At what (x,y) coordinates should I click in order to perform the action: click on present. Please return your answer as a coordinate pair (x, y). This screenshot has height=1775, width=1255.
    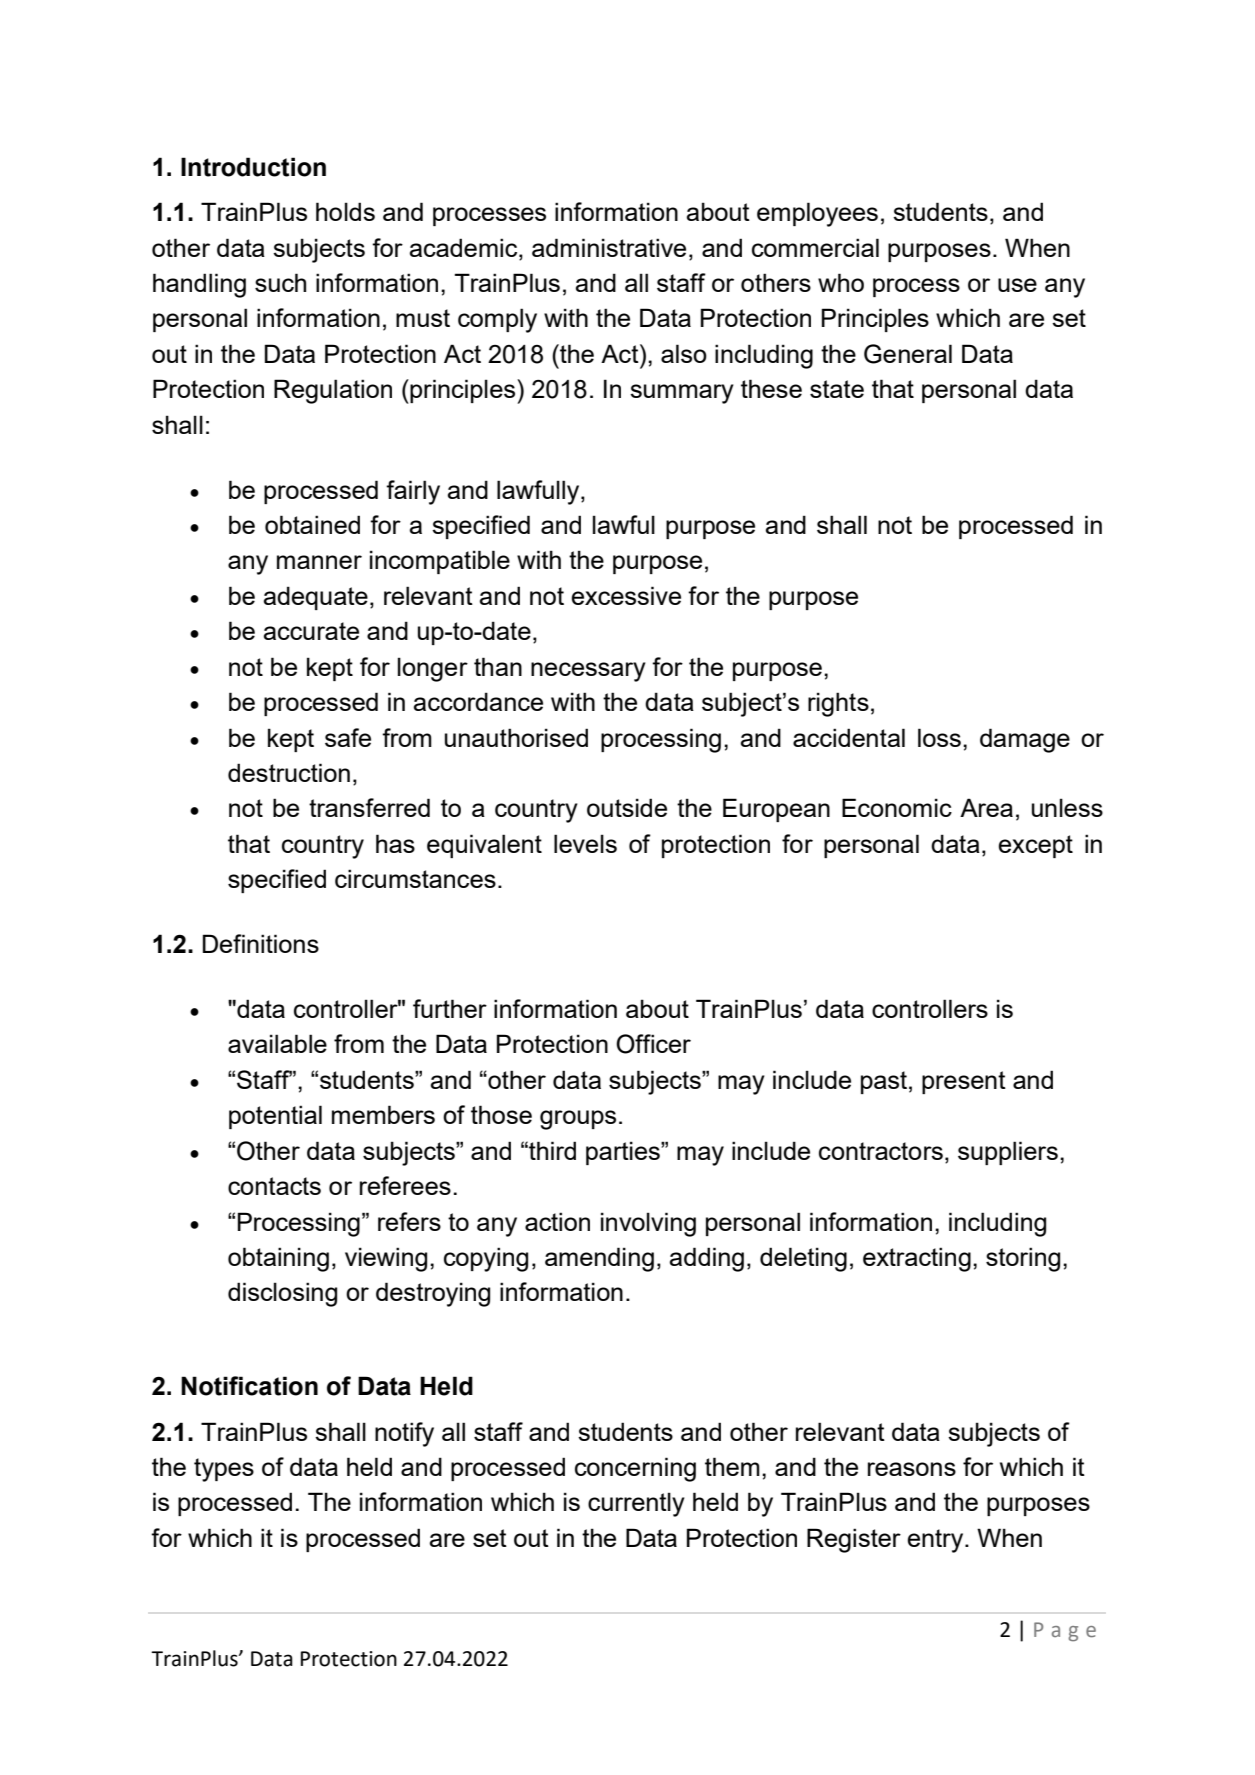
    Looking at the image, I should click on (964, 1082).
